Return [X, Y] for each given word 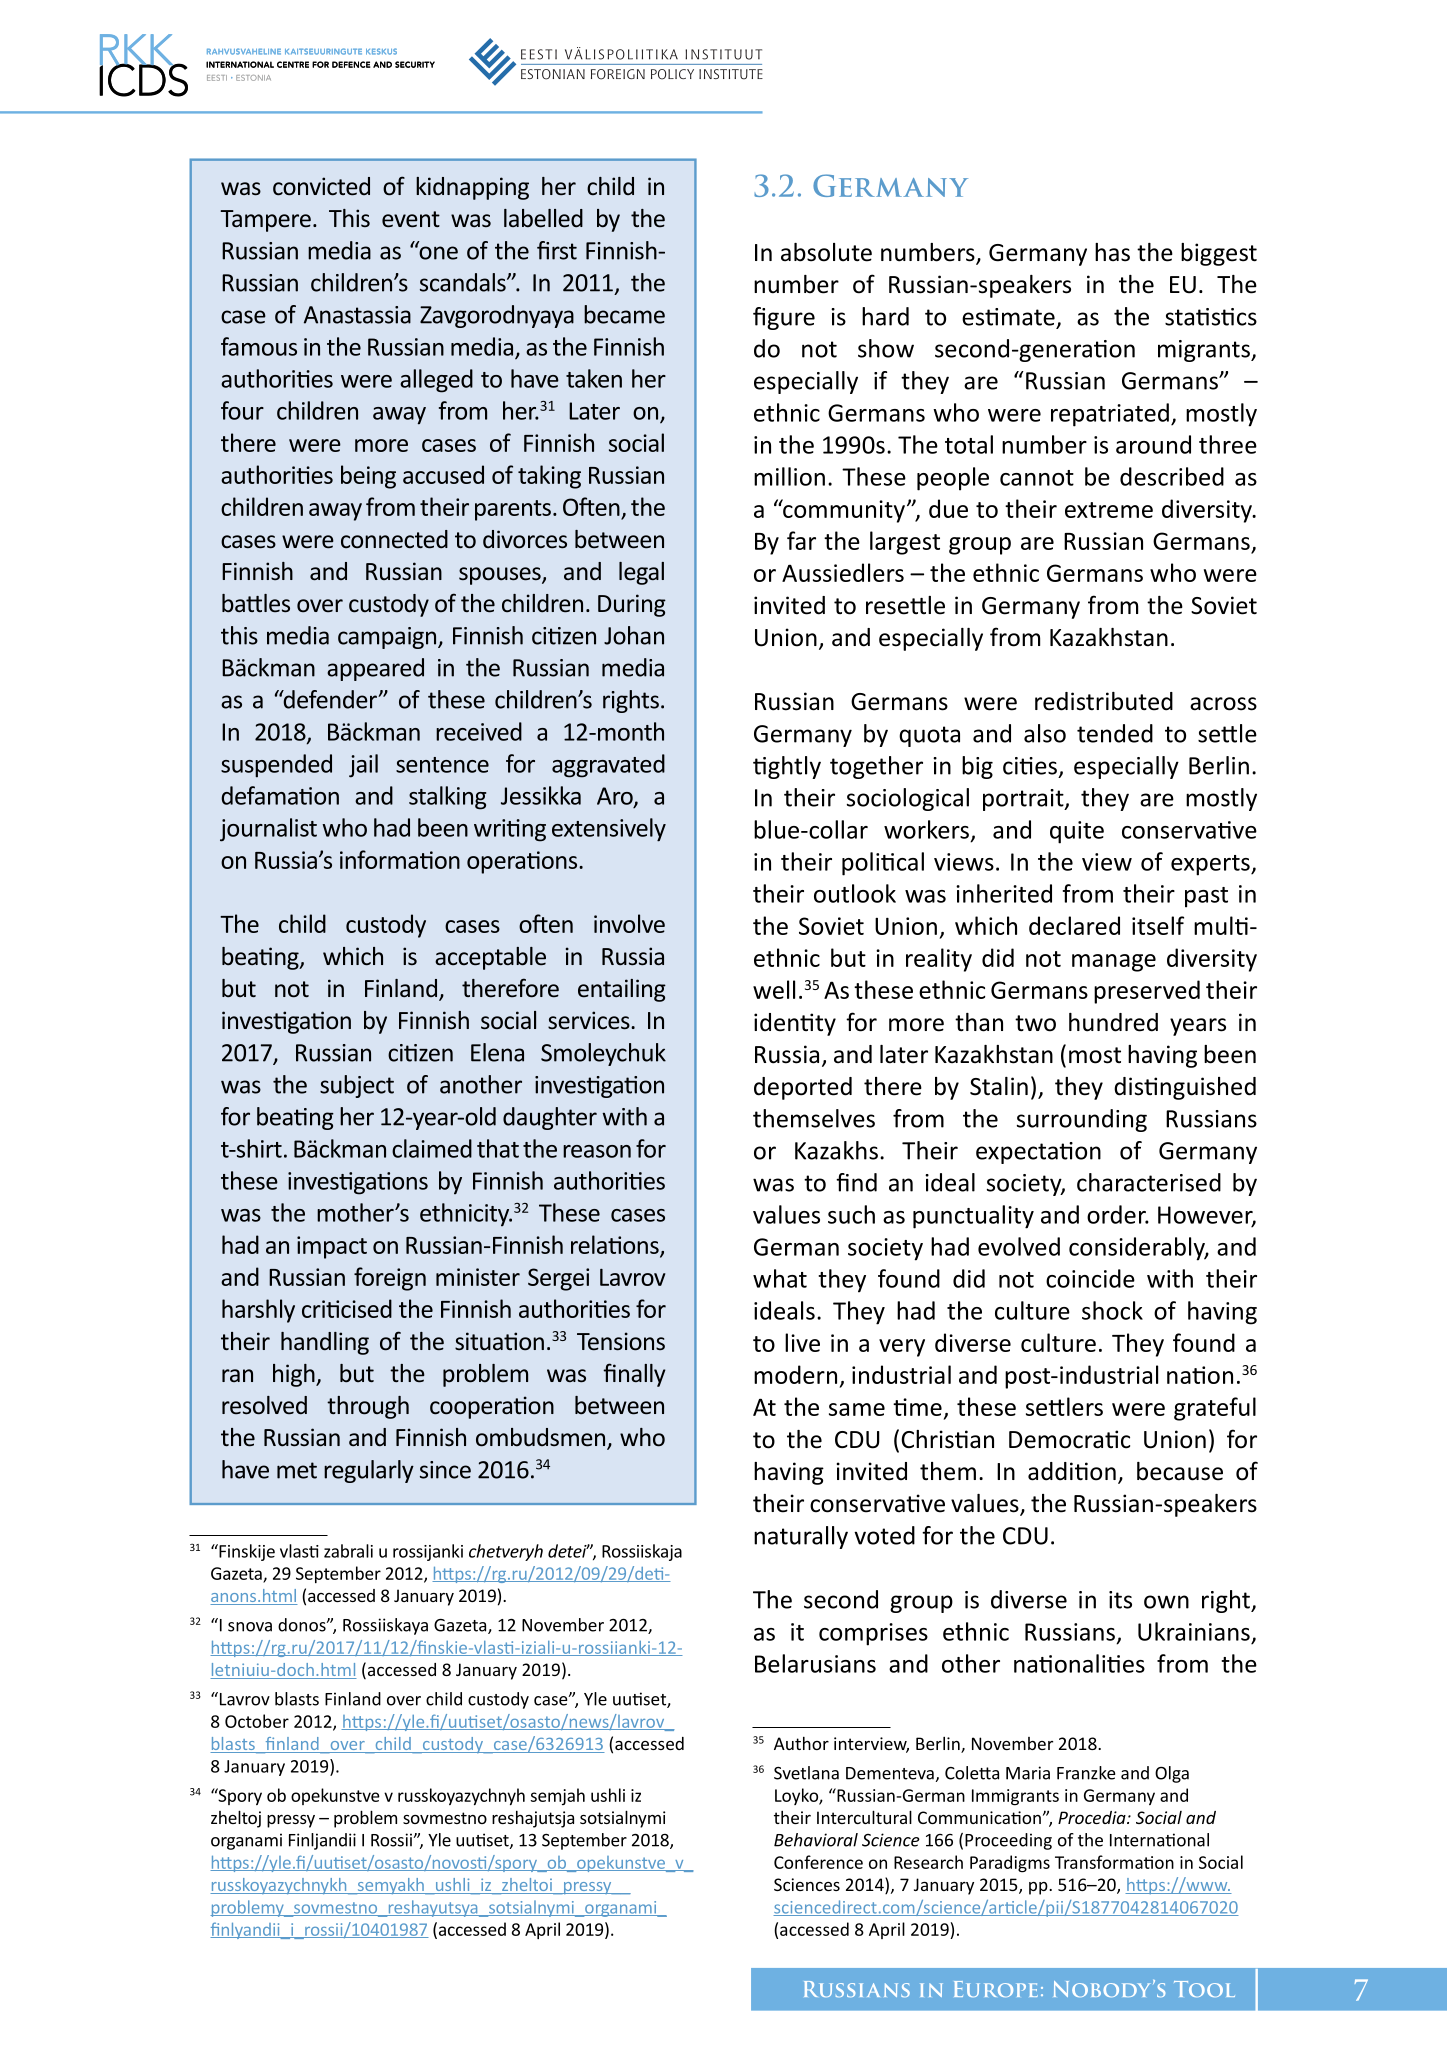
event [411, 219]
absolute [826, 252]
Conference [818, 1862]
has [1112, 252]
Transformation [1114, 1862]
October [257, 1721]
